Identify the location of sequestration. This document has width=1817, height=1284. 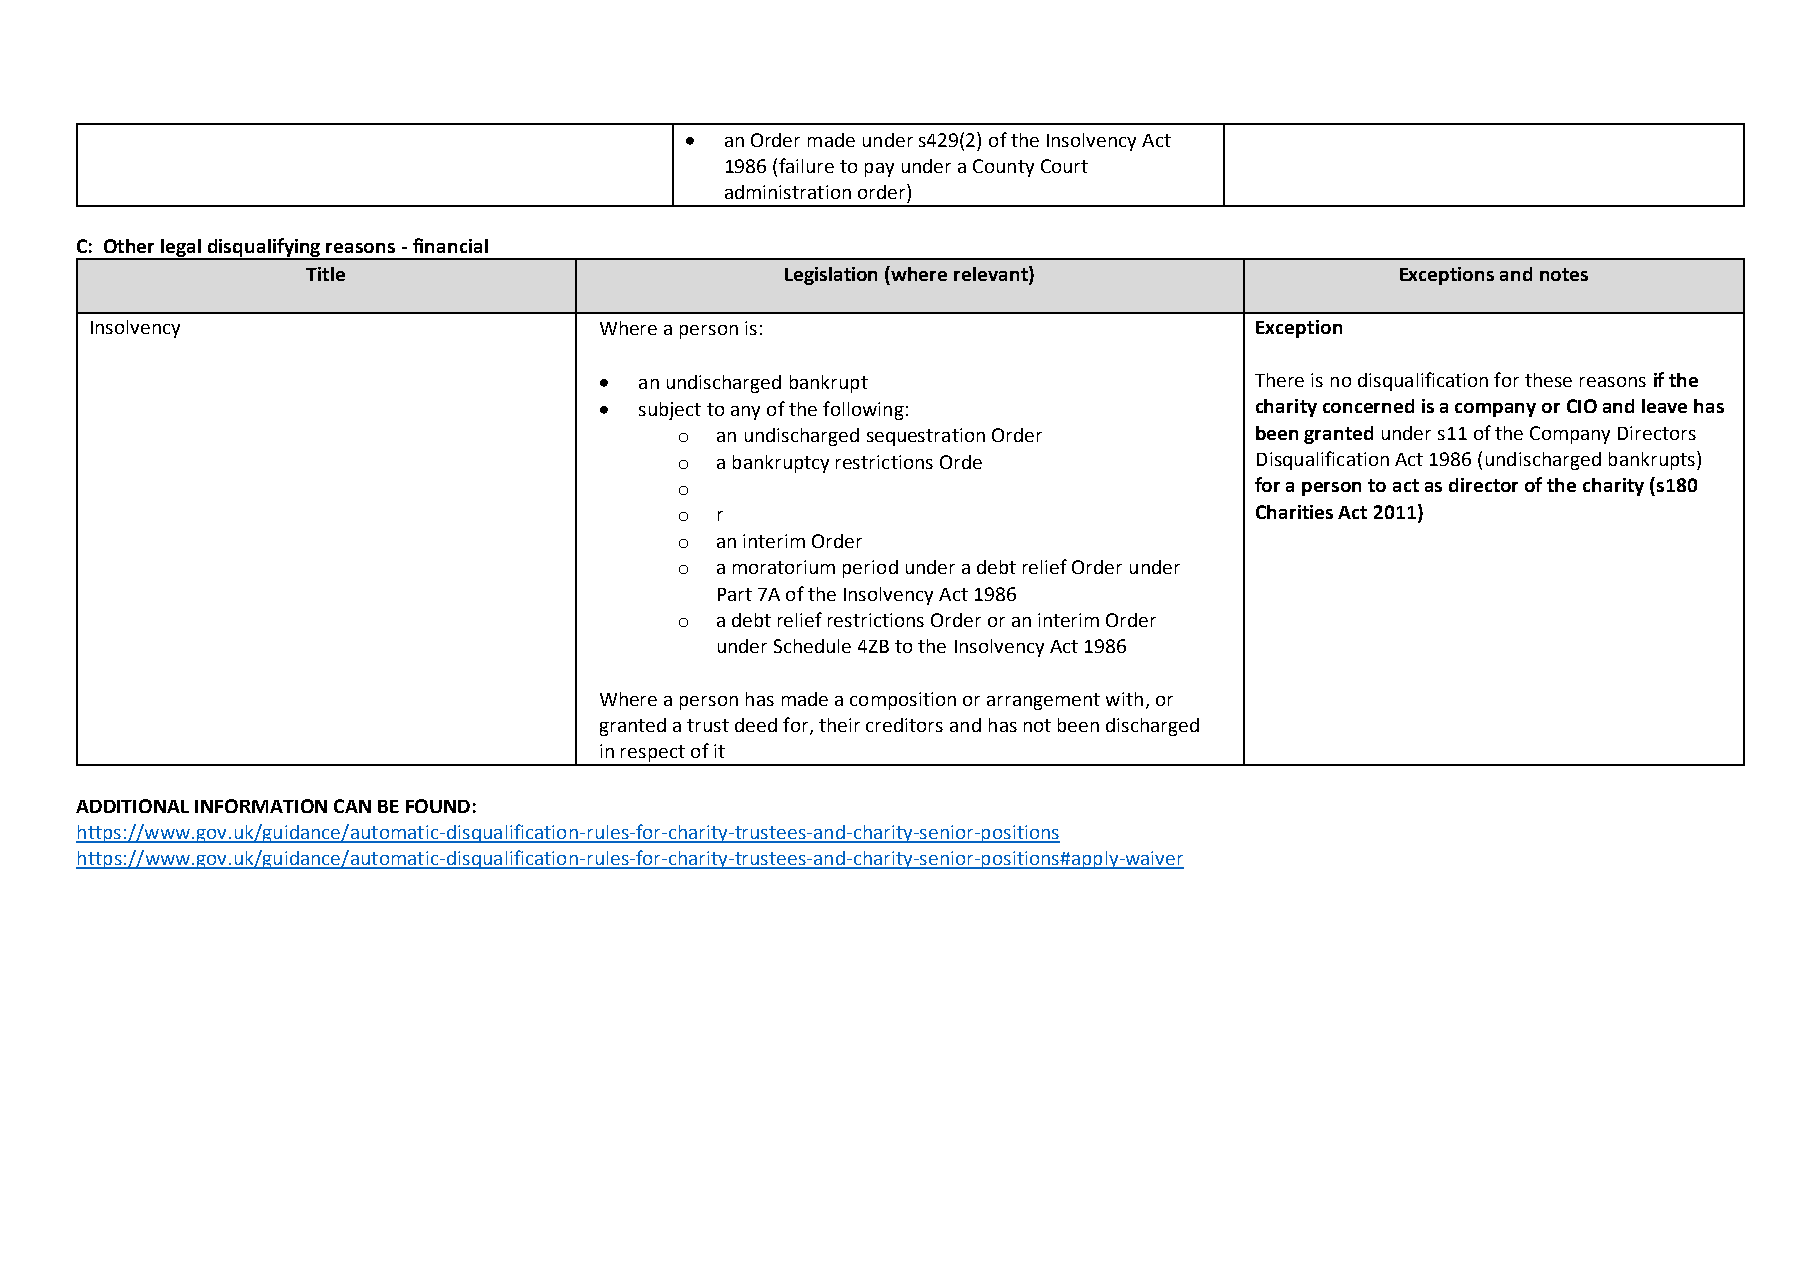
(926, 437).
